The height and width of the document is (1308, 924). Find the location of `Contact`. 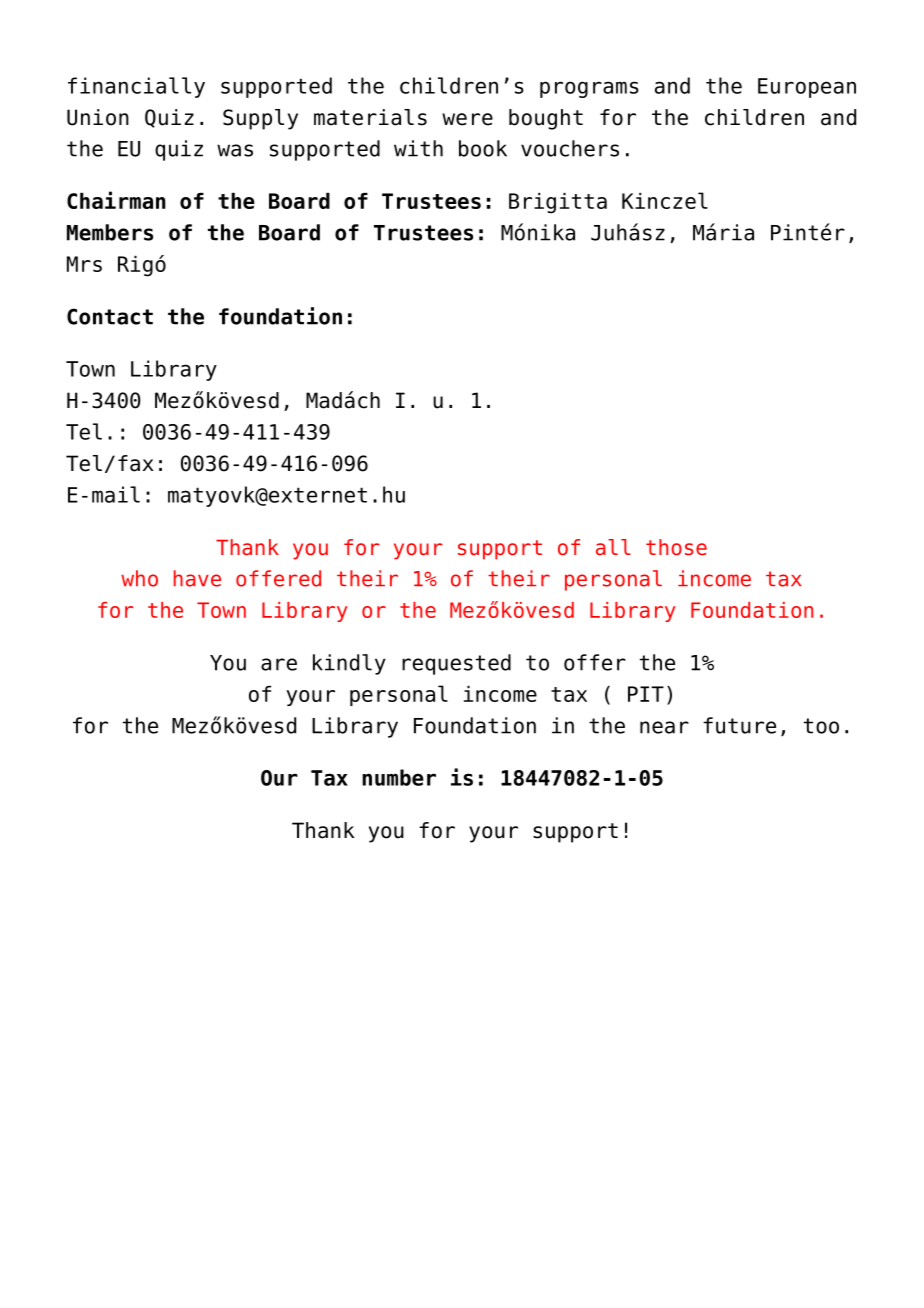

Contact is located at coordinates (110, 316).
